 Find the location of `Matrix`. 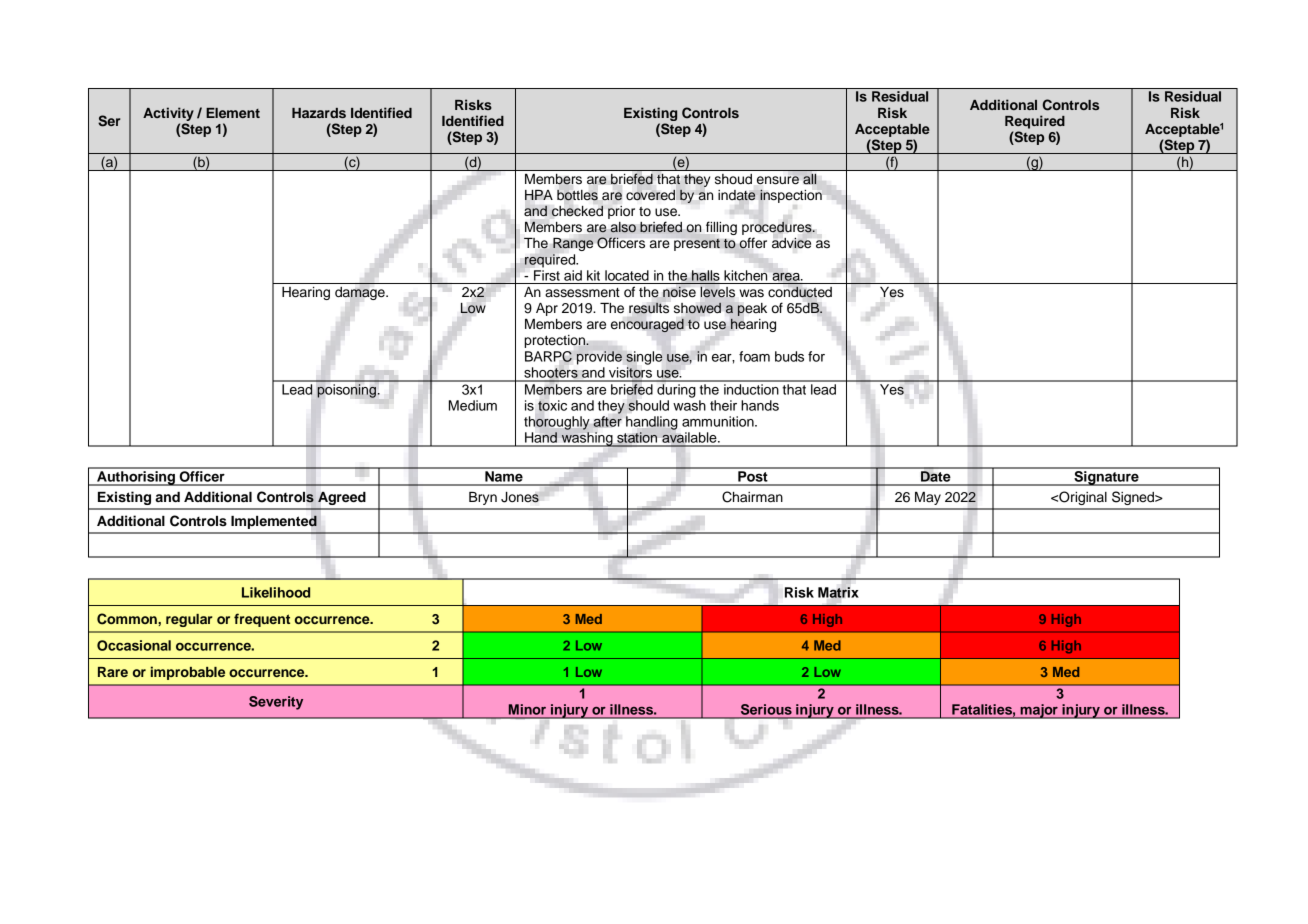

Matrix is located at coordinates (838, 592).
